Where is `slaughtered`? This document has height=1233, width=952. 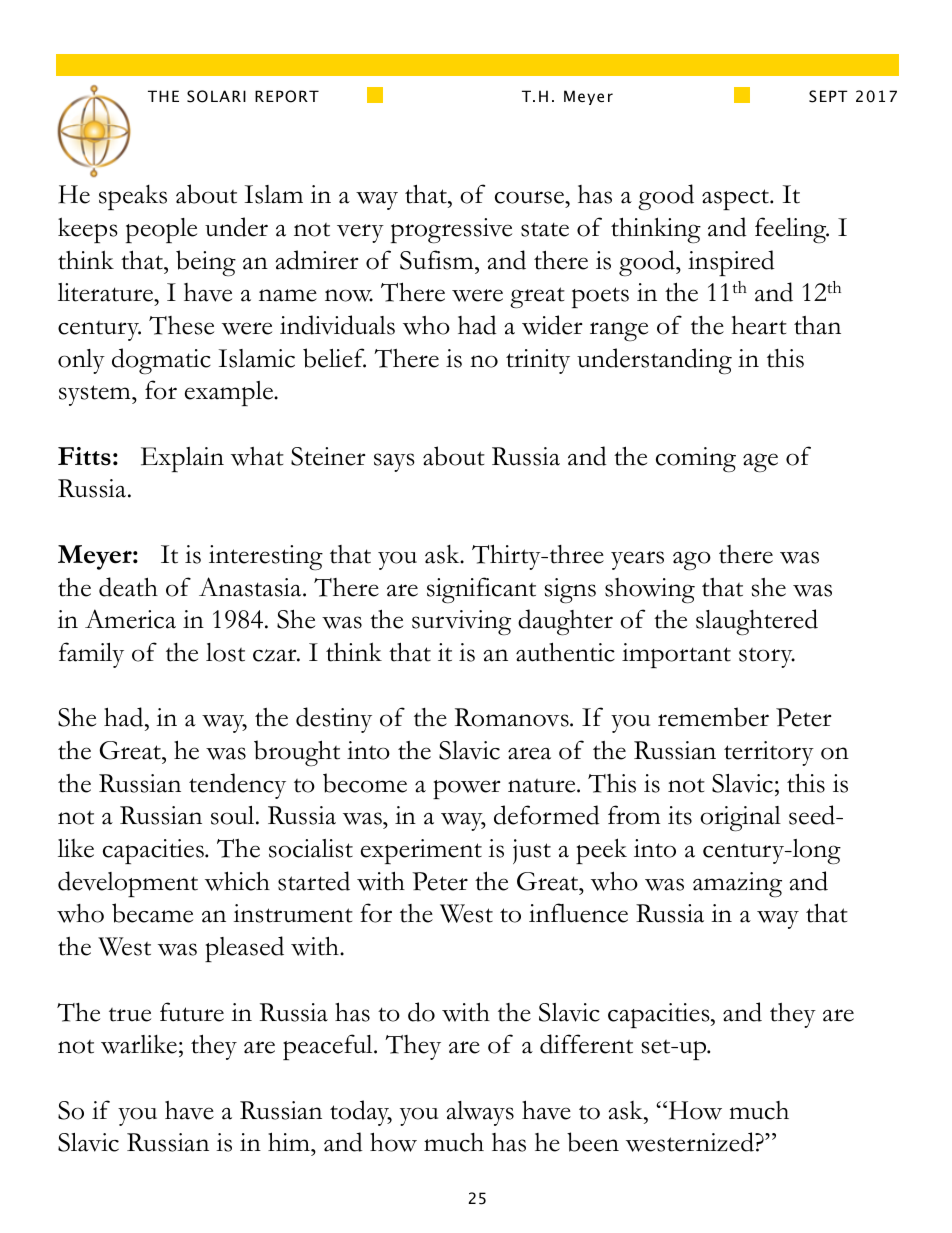 slaughtered is located at coordinates (757, 622).
